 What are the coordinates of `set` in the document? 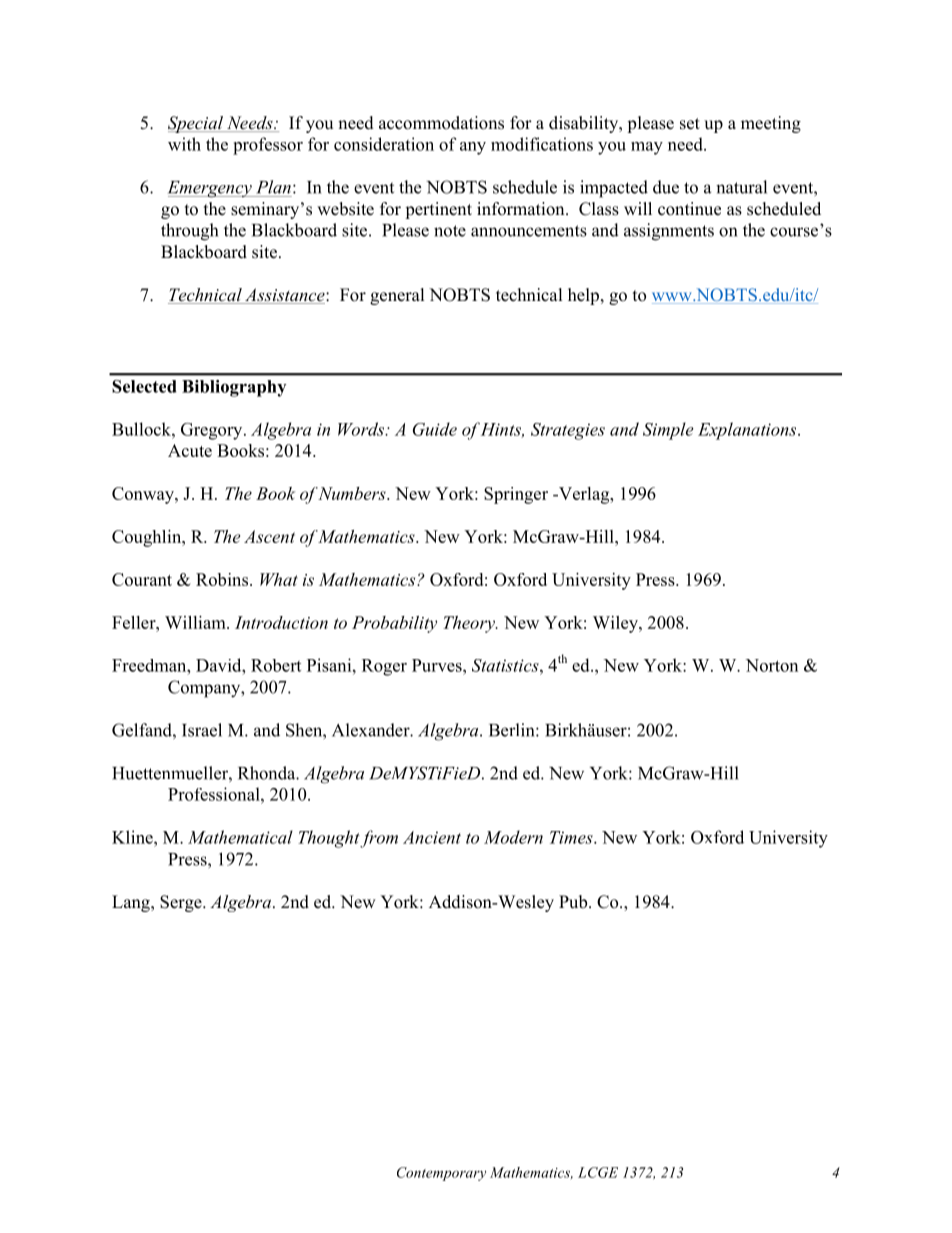 It's located at (690, 124).
